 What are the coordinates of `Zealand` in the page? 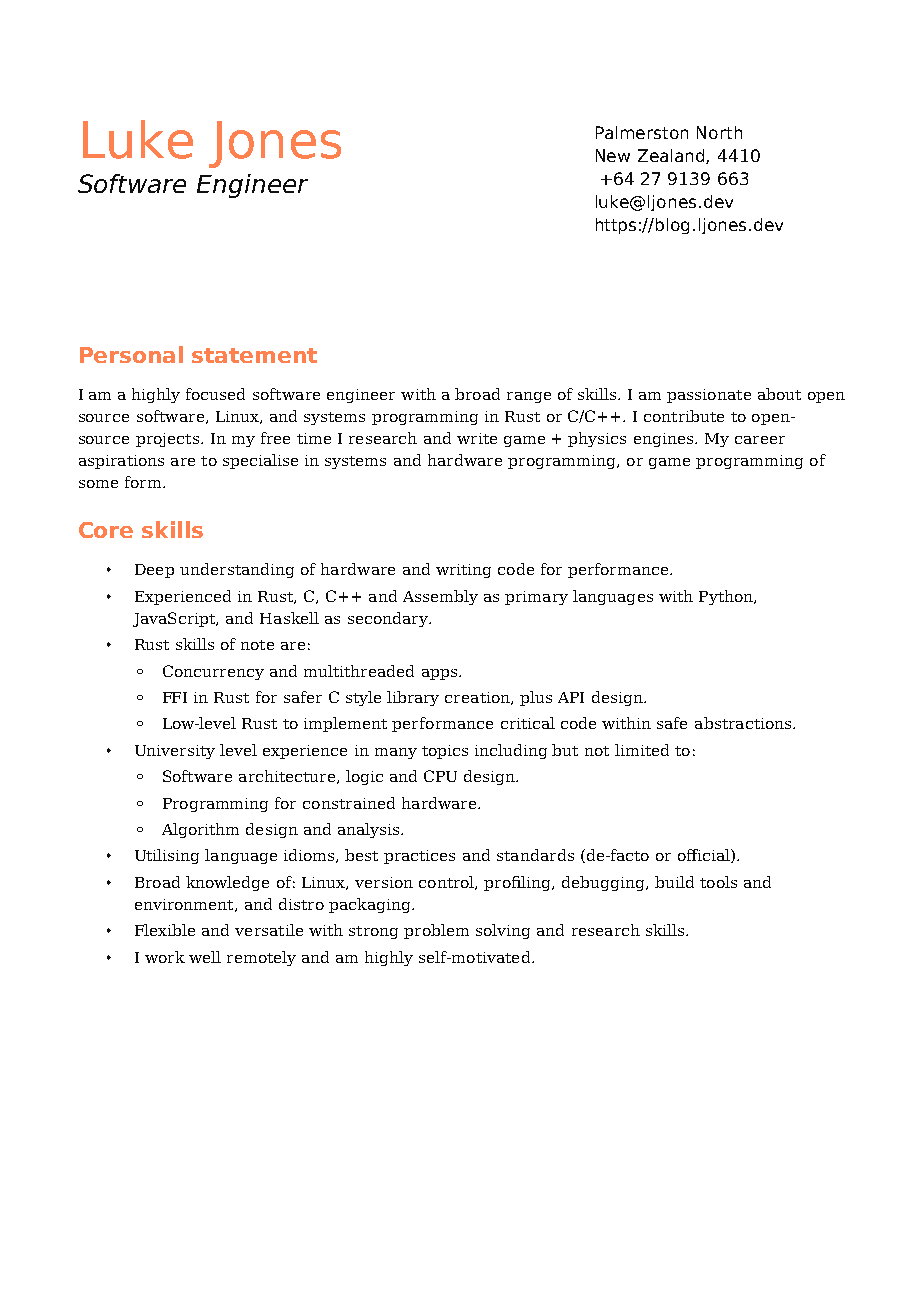 It's located at (672, 156).
